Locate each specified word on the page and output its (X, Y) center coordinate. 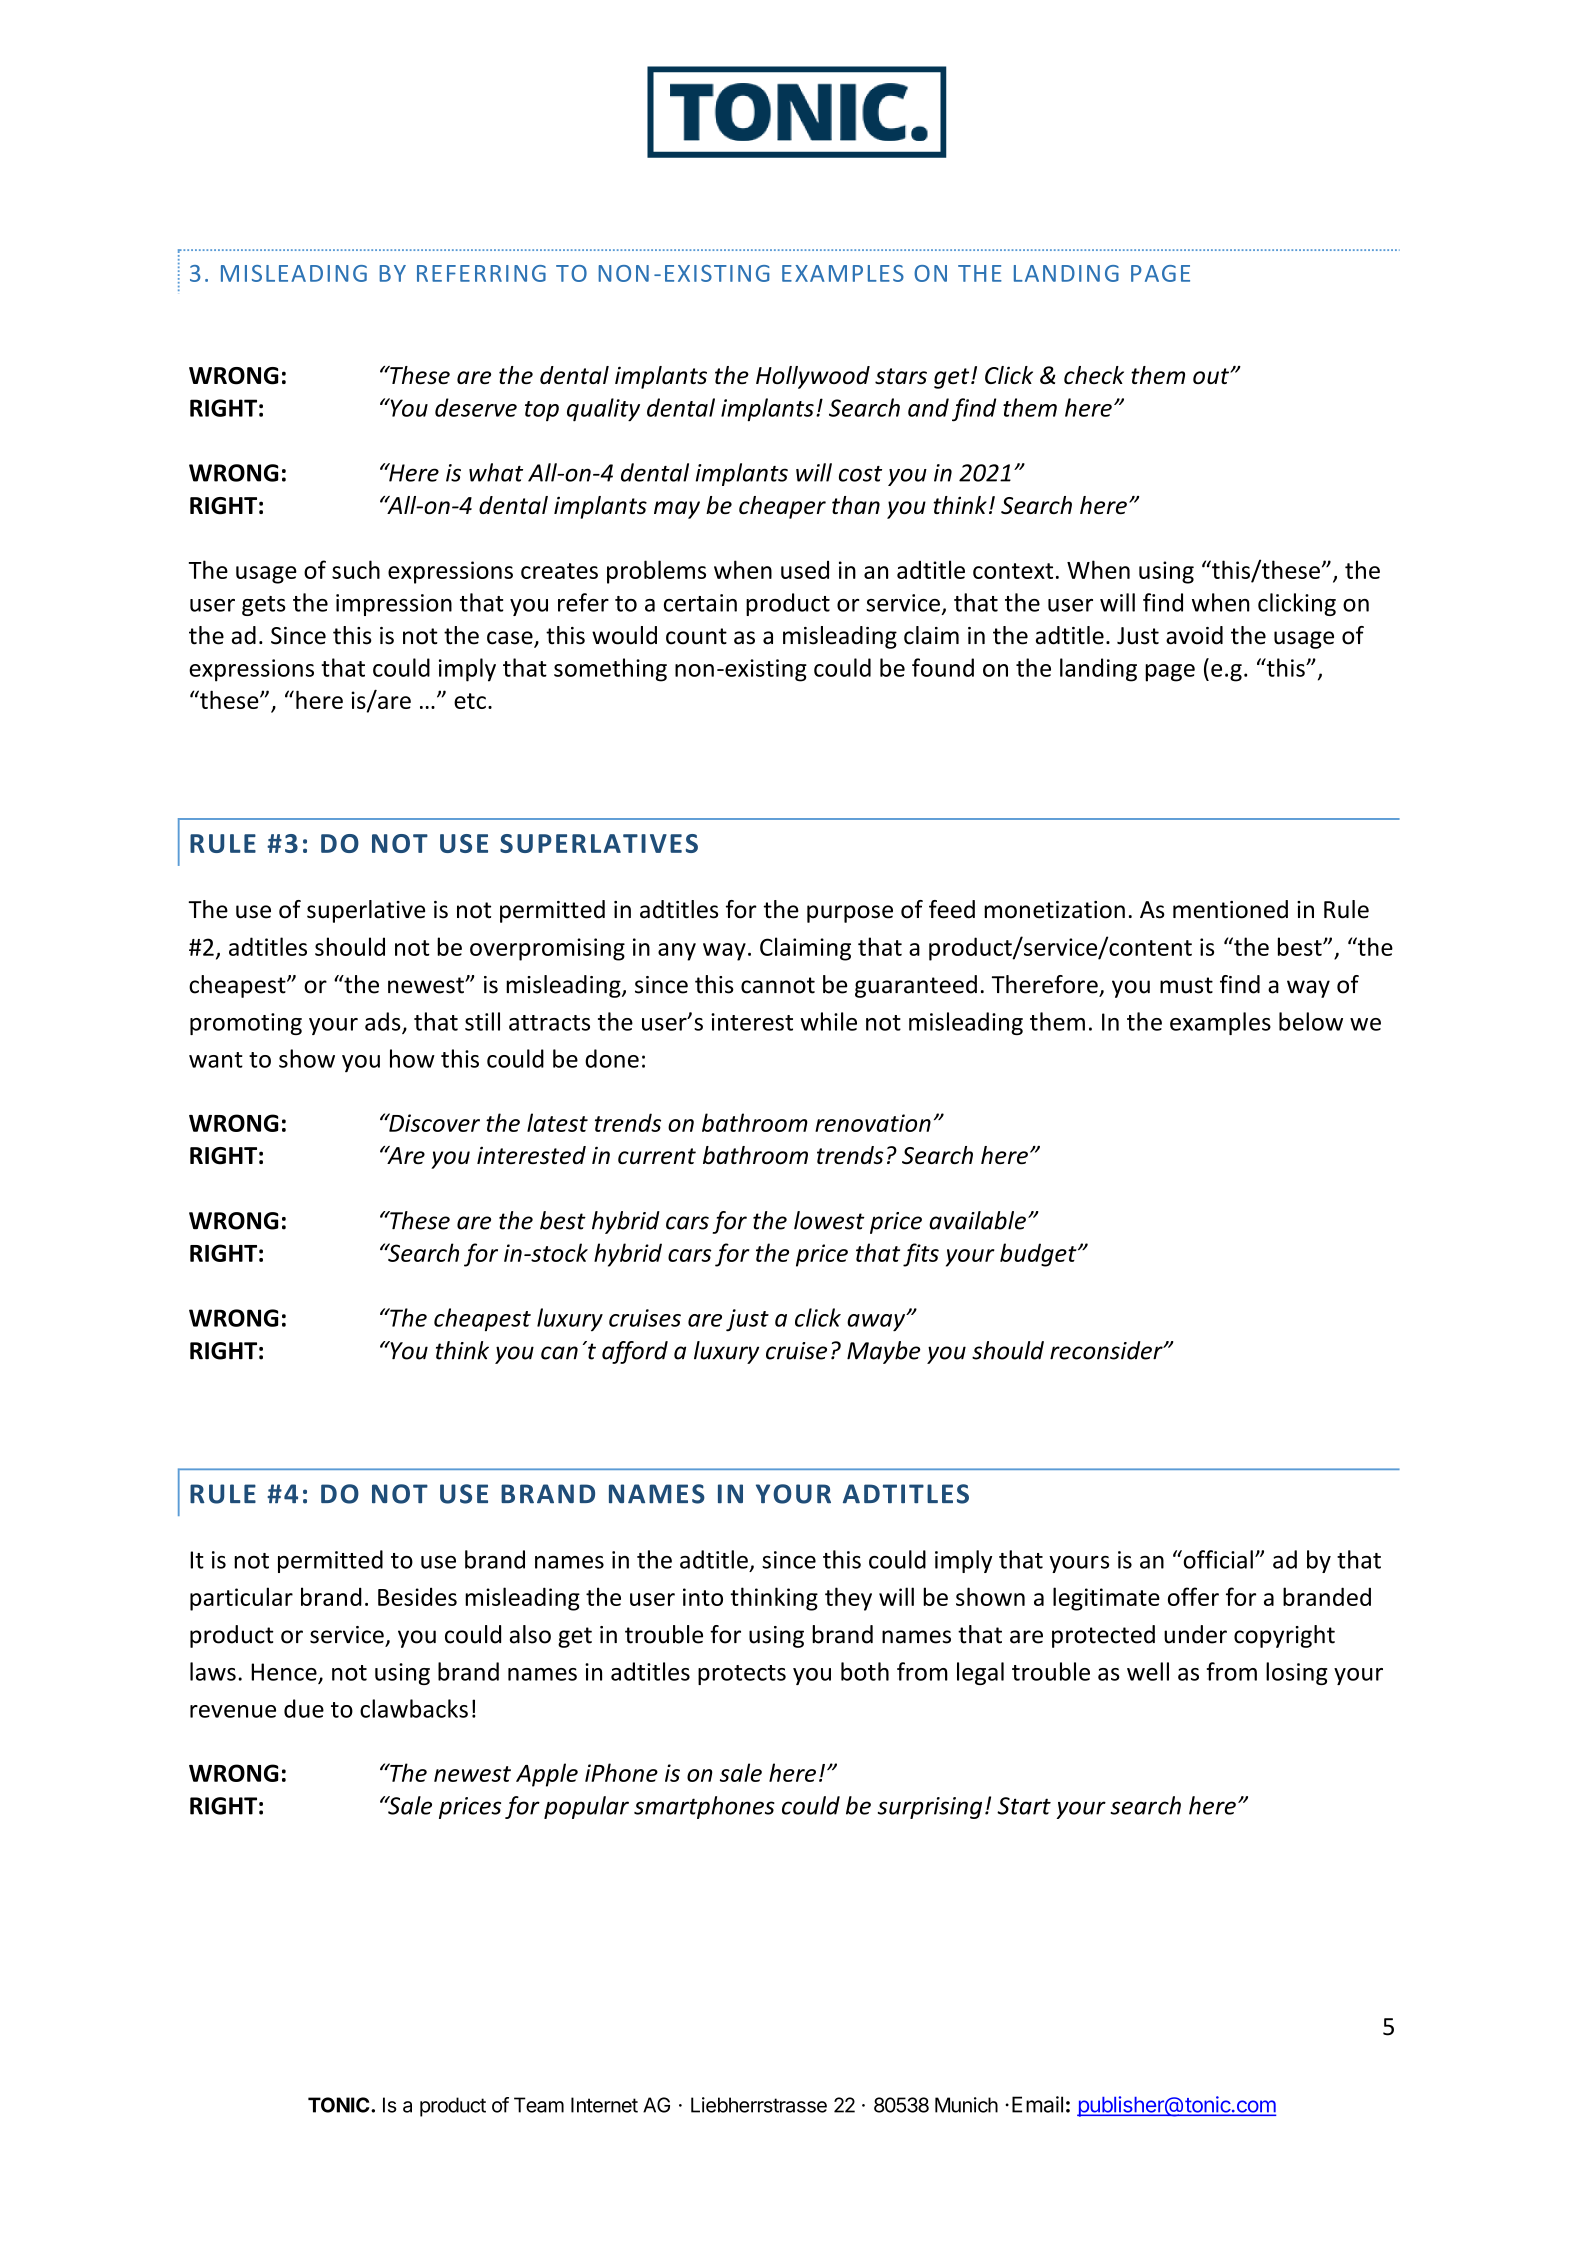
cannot (778, 985)
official (1217, 1559)
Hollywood (813, 377)
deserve (476, 407)
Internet (604, 2105)
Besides (417, 1597)
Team (539, 2105)
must (1186, 985)
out (1212, 376)
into (703, 1597)
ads (384, 1022)
